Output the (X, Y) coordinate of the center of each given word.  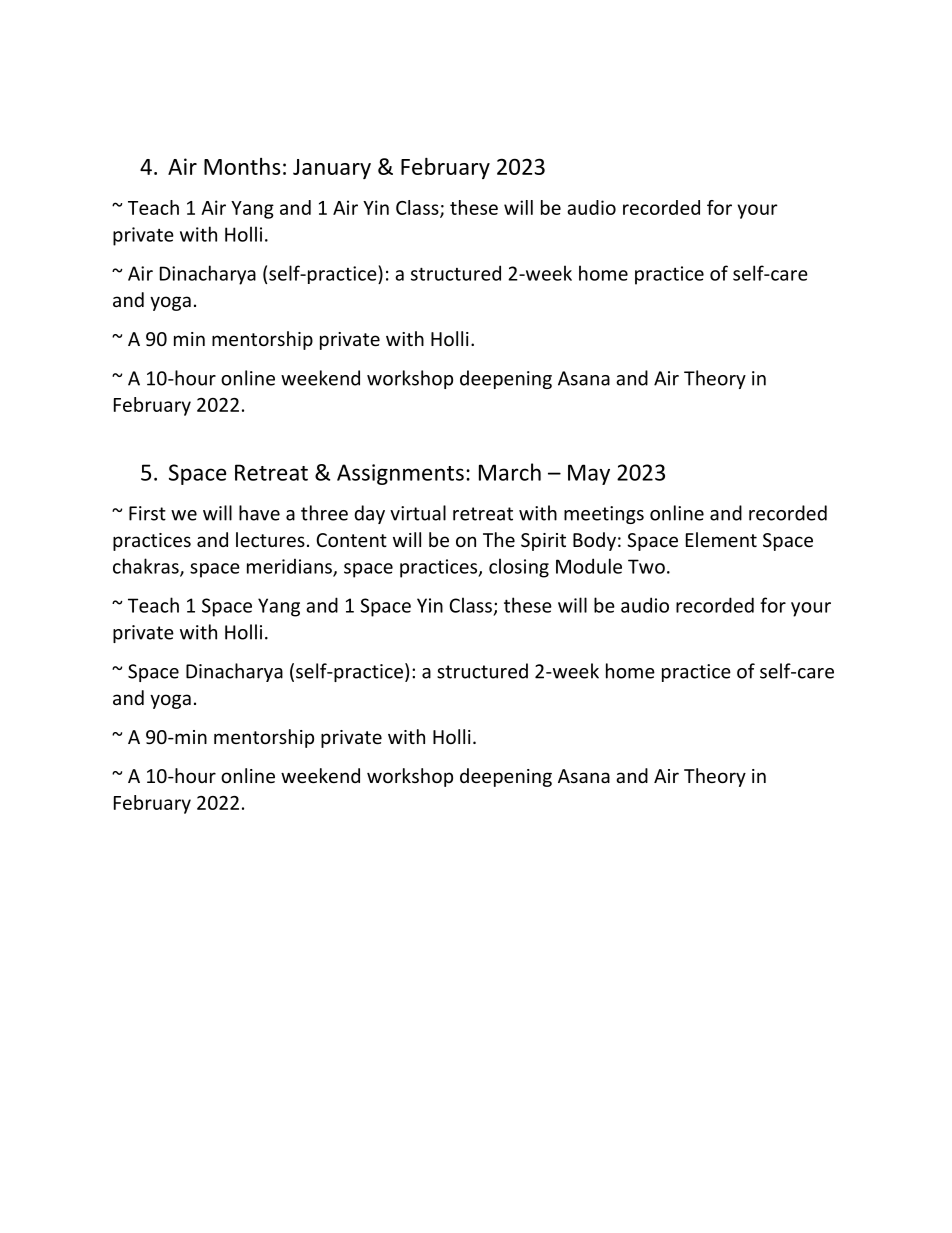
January (332, 169)
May (589, 474)
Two (646, 566)
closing (519, 568)
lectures (270, 539)
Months (242, 166)
